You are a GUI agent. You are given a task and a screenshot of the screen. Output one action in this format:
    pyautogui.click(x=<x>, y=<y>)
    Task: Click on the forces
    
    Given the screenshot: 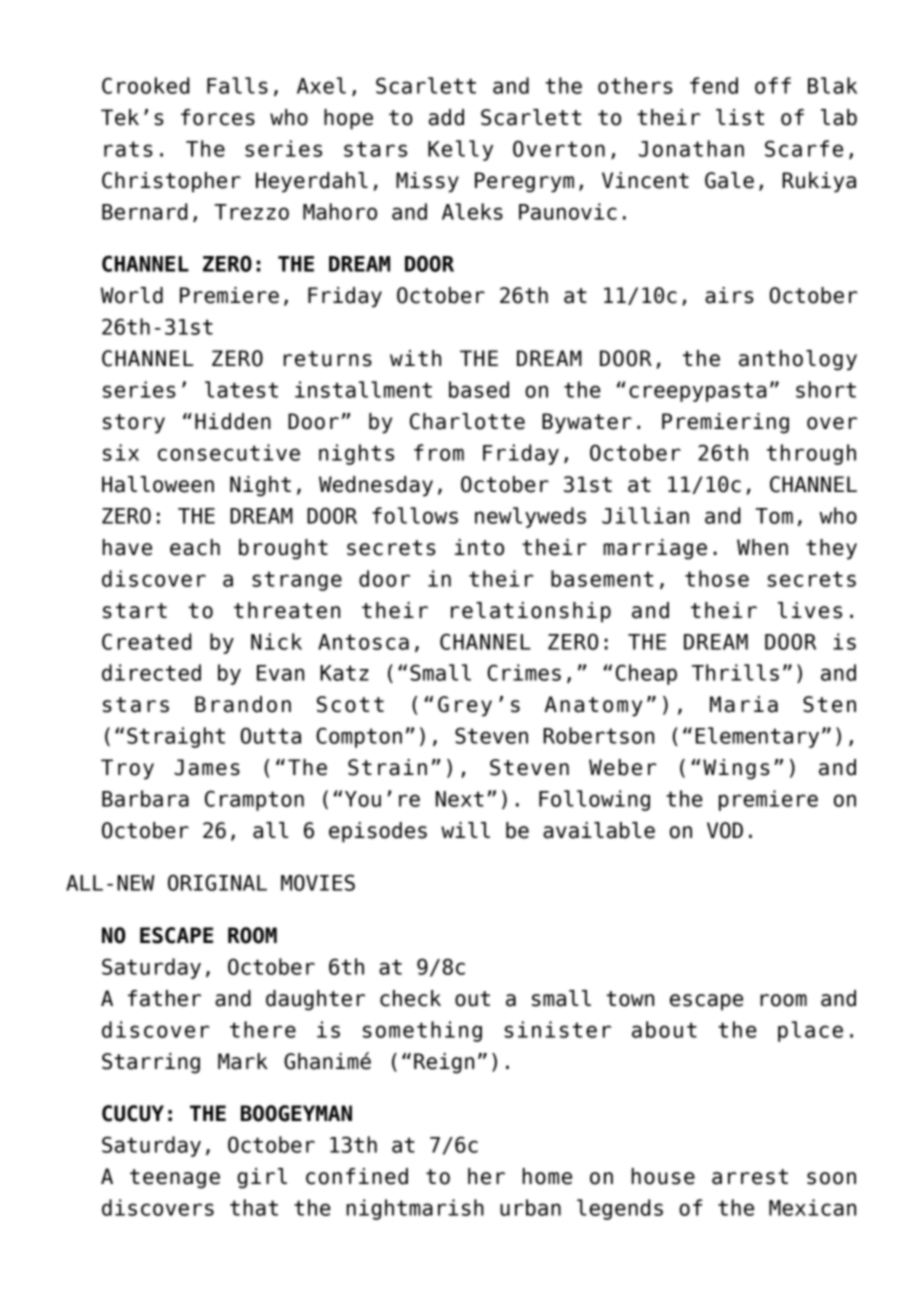 What is the action you would take?
    pyautogui.click(x=218, y=117)
